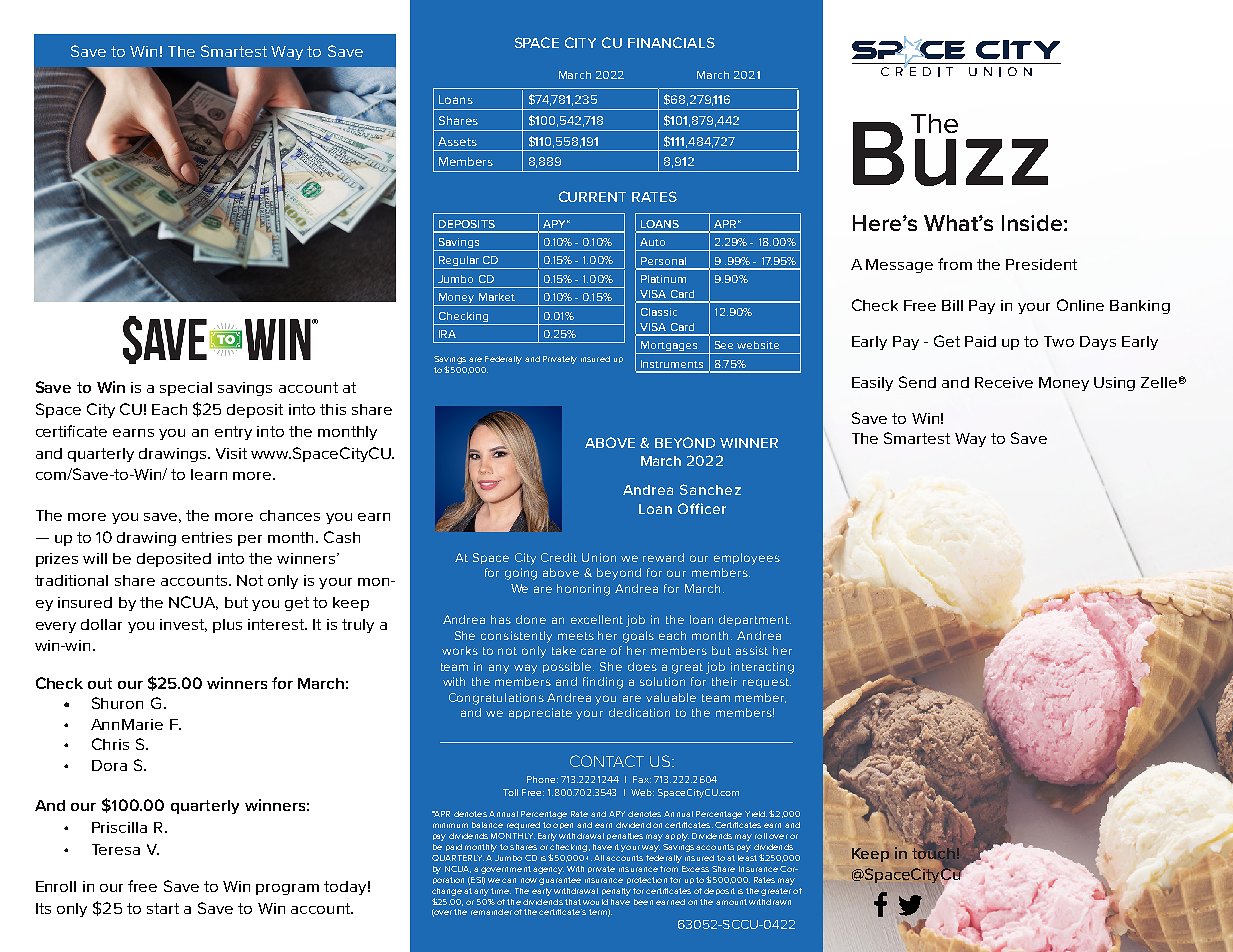 The width and height of the screenshot is (1233, 952). I want to click on Assets, so click(457, 141).
